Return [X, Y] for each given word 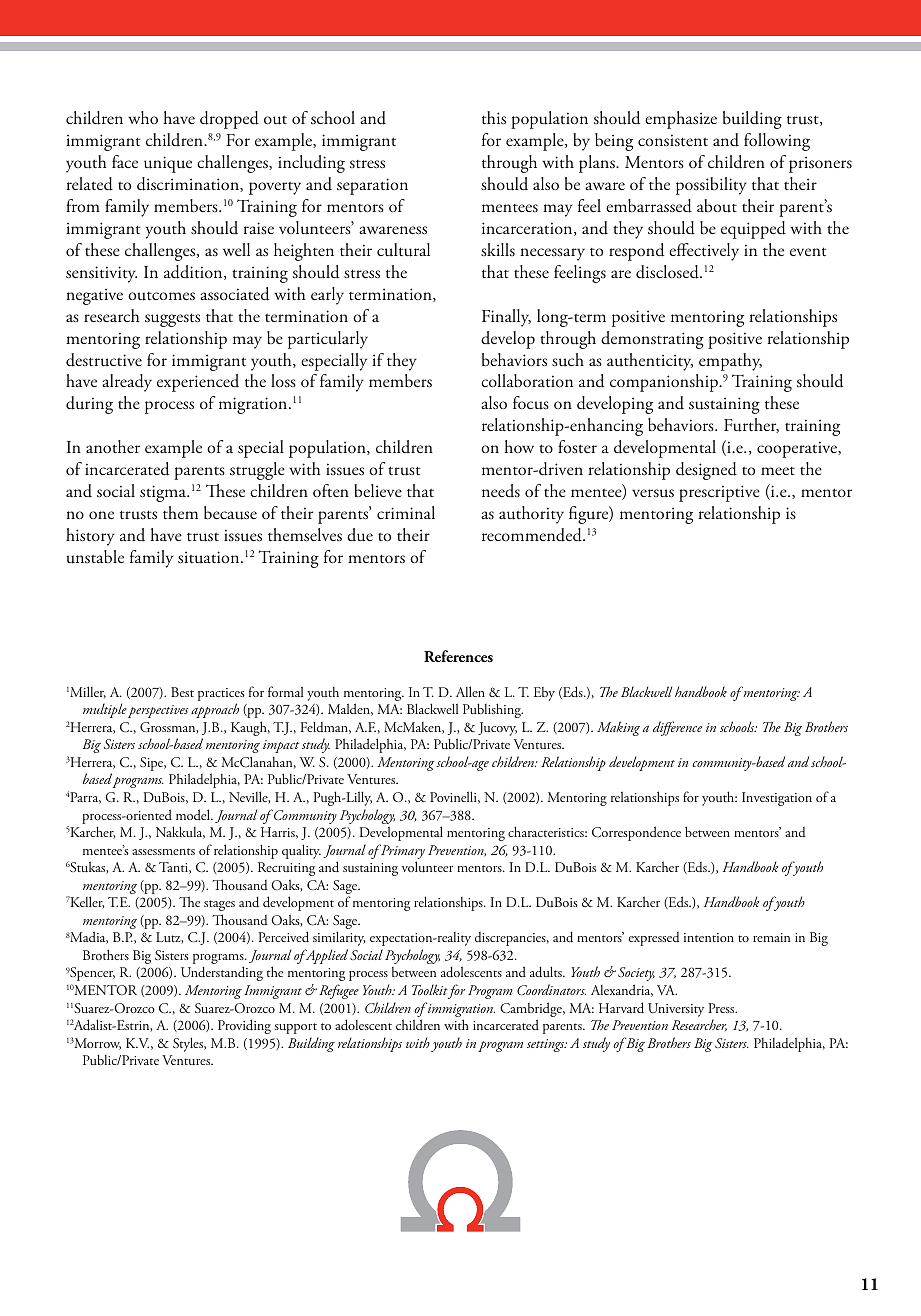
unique [168, 164]
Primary [401, 853]
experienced [198, 383]
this [494, 118]
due [360, 535]
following [777, 142]
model [194, 814]
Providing [244, 1026]
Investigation [777, 799]
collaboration [527, 381]
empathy [730, 362]
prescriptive [719, 493]
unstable [95, 557]
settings [547, 1045]
